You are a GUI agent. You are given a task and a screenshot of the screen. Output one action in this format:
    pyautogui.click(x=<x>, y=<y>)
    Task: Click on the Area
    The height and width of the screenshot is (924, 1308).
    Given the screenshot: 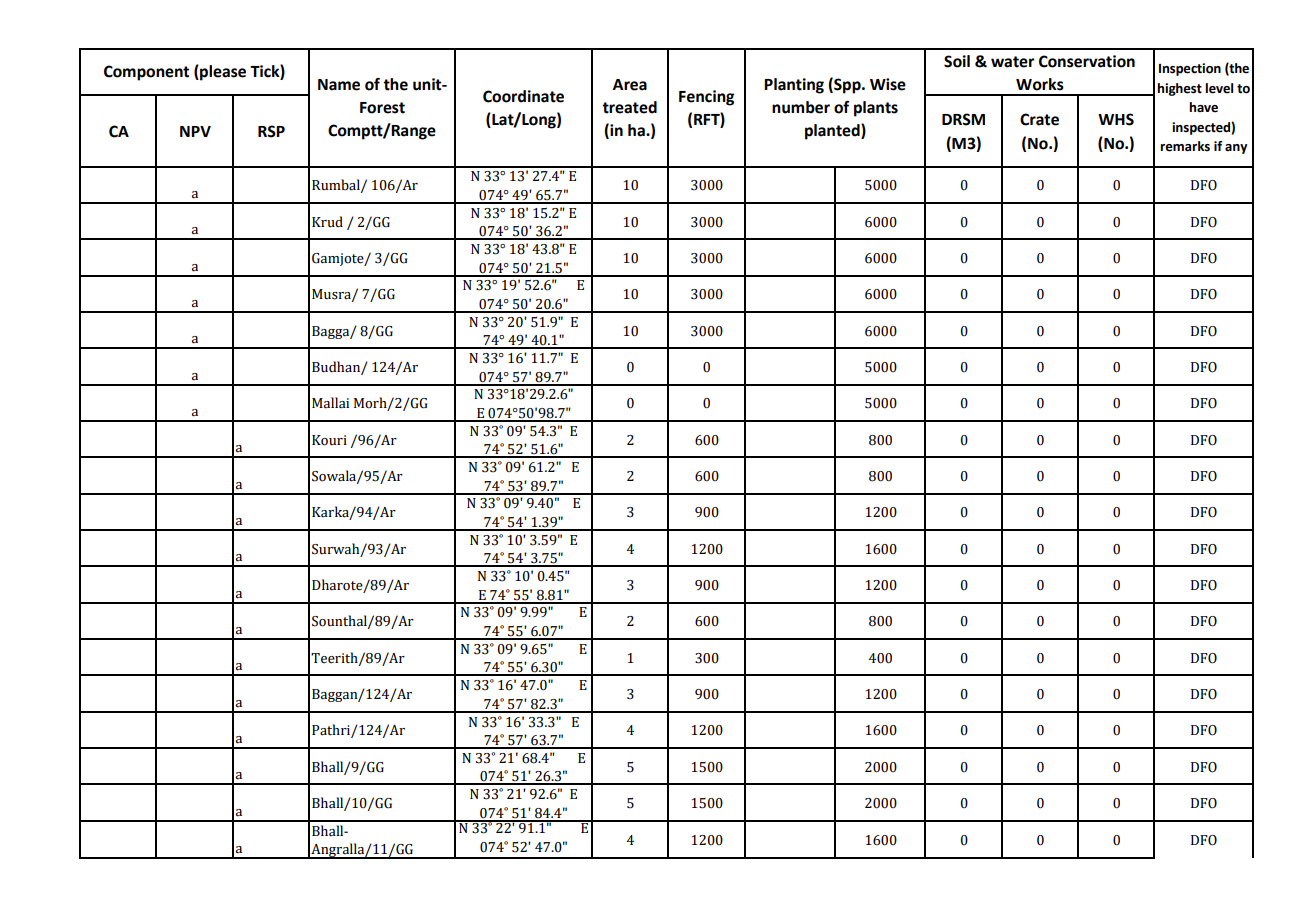 What is the action you would take?
    pyautogui.click(x=630, y=85)
